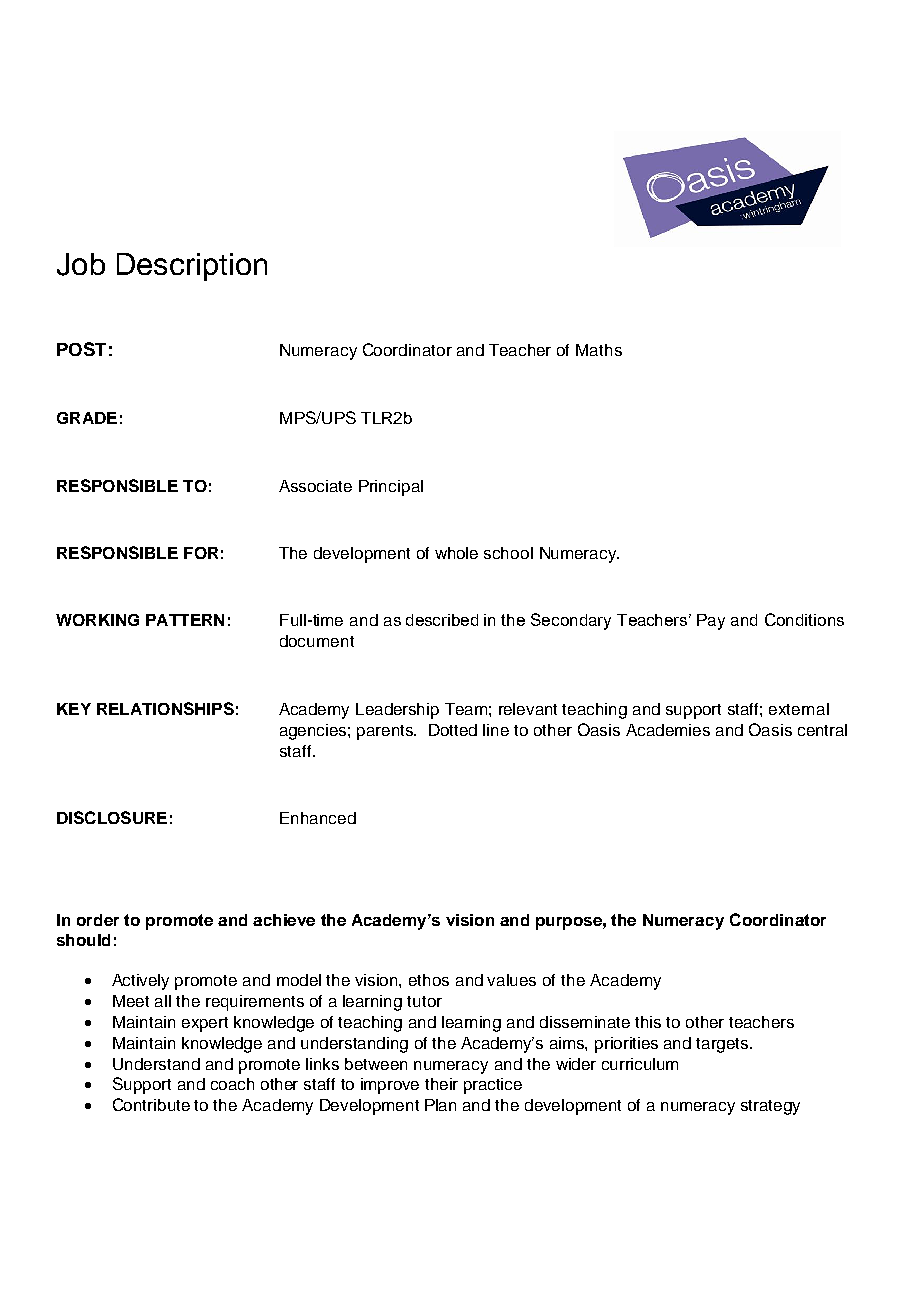  Describe the element at coordinates (391, 488) in the screenshot. I see `Principal` at that location.
